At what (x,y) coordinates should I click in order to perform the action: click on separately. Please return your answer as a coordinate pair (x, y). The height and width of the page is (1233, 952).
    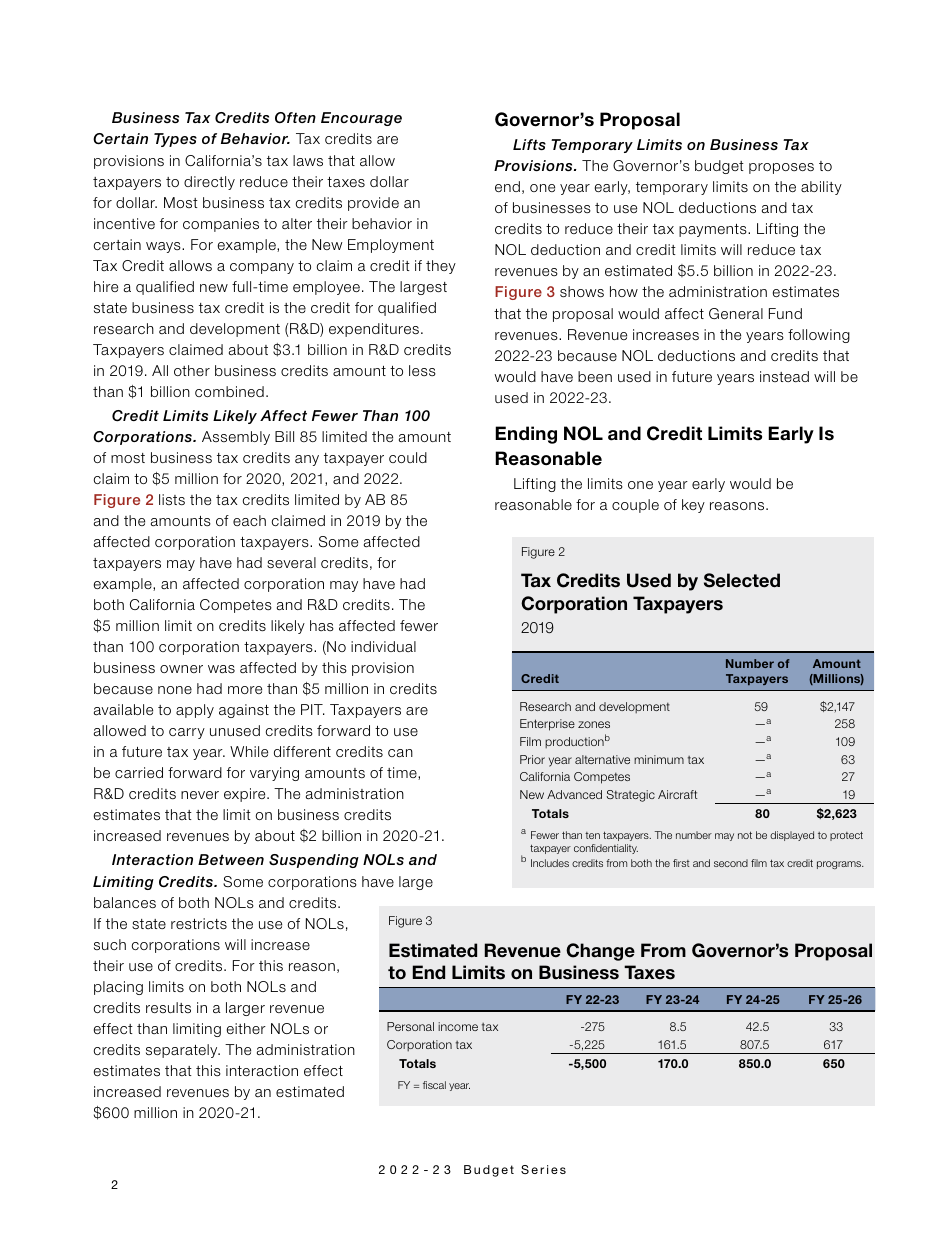
    Looking at the image, I should click on (183, 1051).
